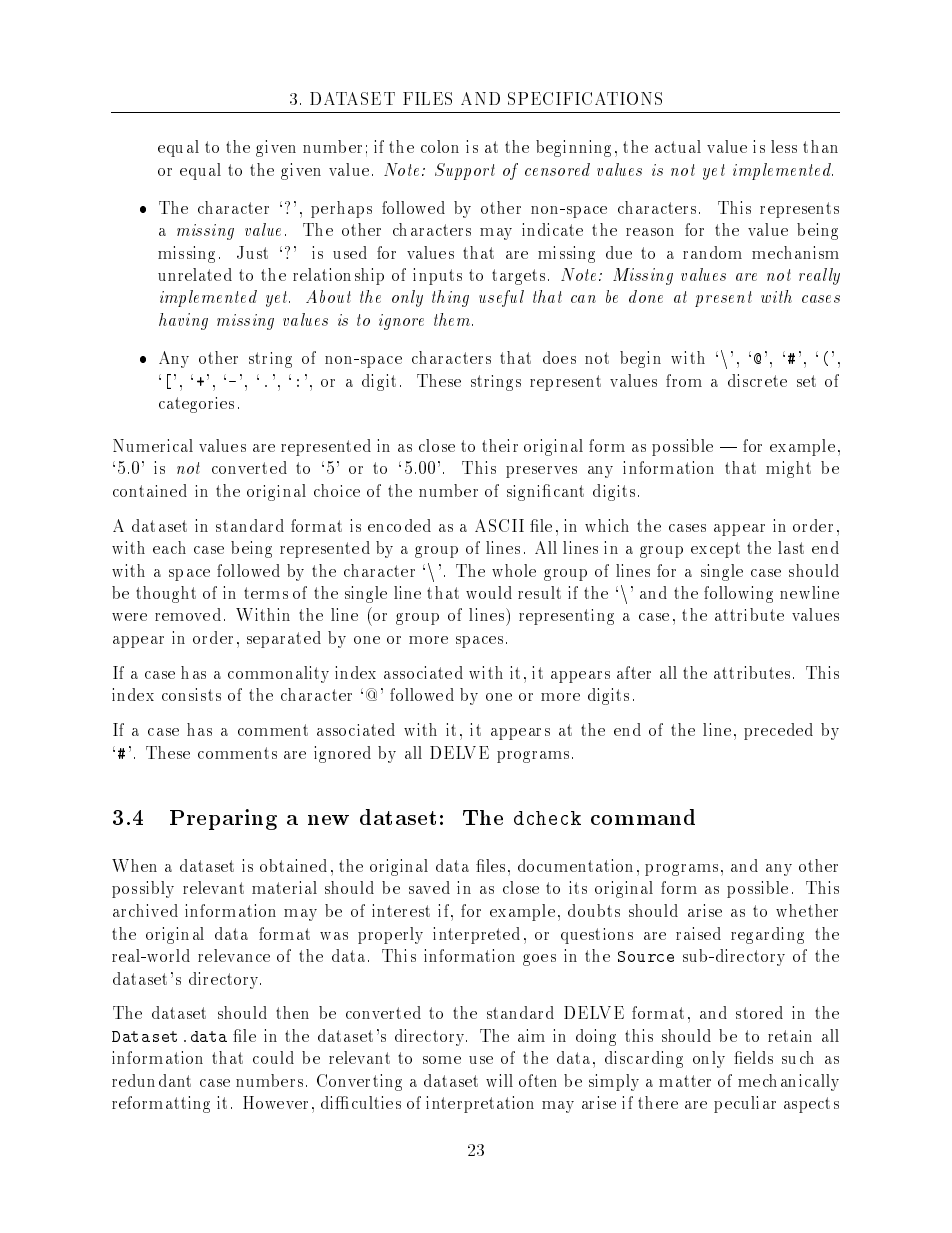 The height and width of the image is (1233, 952). What do you see at coordinates (223, 819) in the image?
I see `Preparing` at bounding box center [223, 819].
